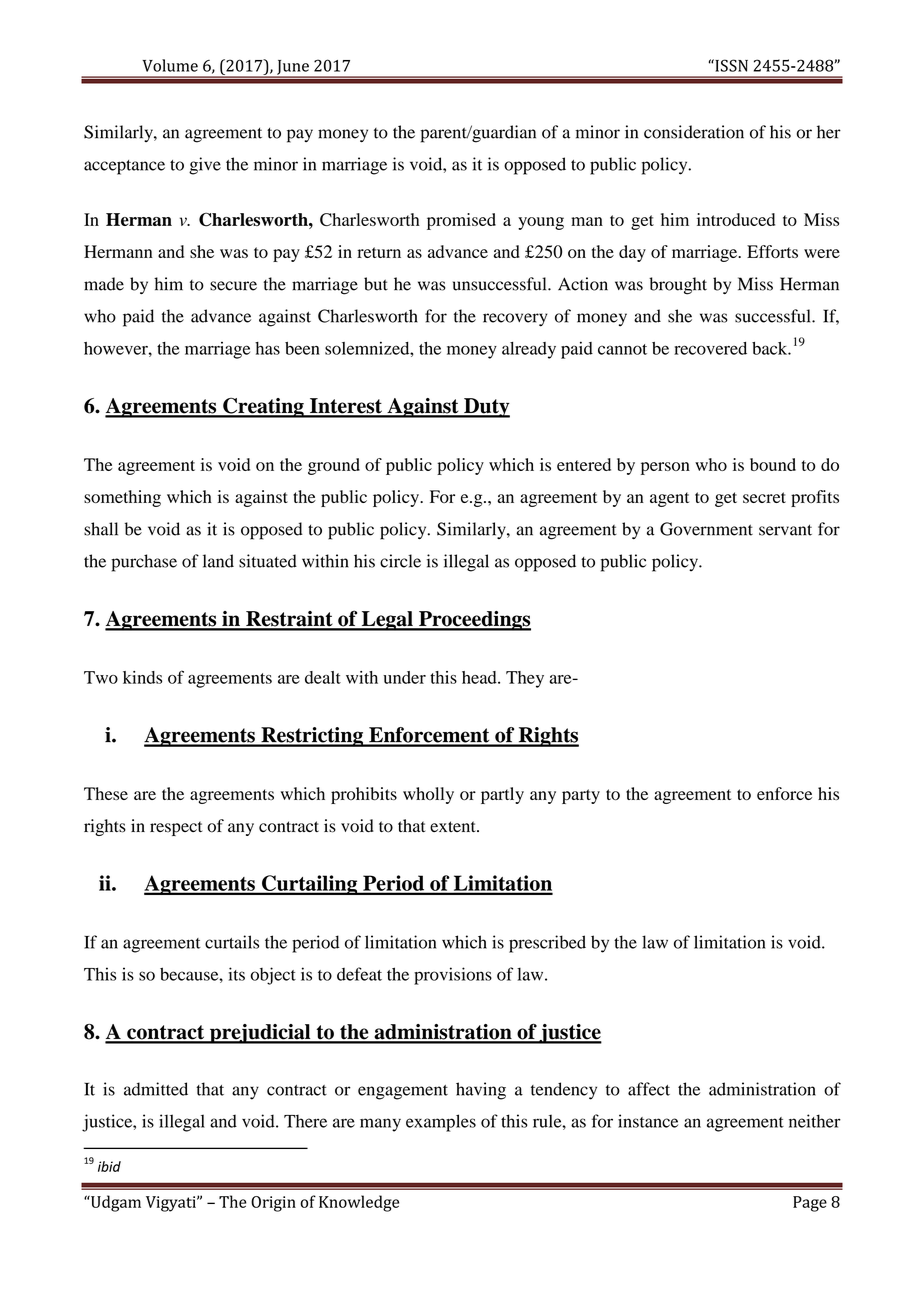 Image resolution: width=924 pixels, height=1308 pixels. What do you see at coordinates (461, 221) in the screenshot?
I see `promised` at bounding box center [461, 221].
